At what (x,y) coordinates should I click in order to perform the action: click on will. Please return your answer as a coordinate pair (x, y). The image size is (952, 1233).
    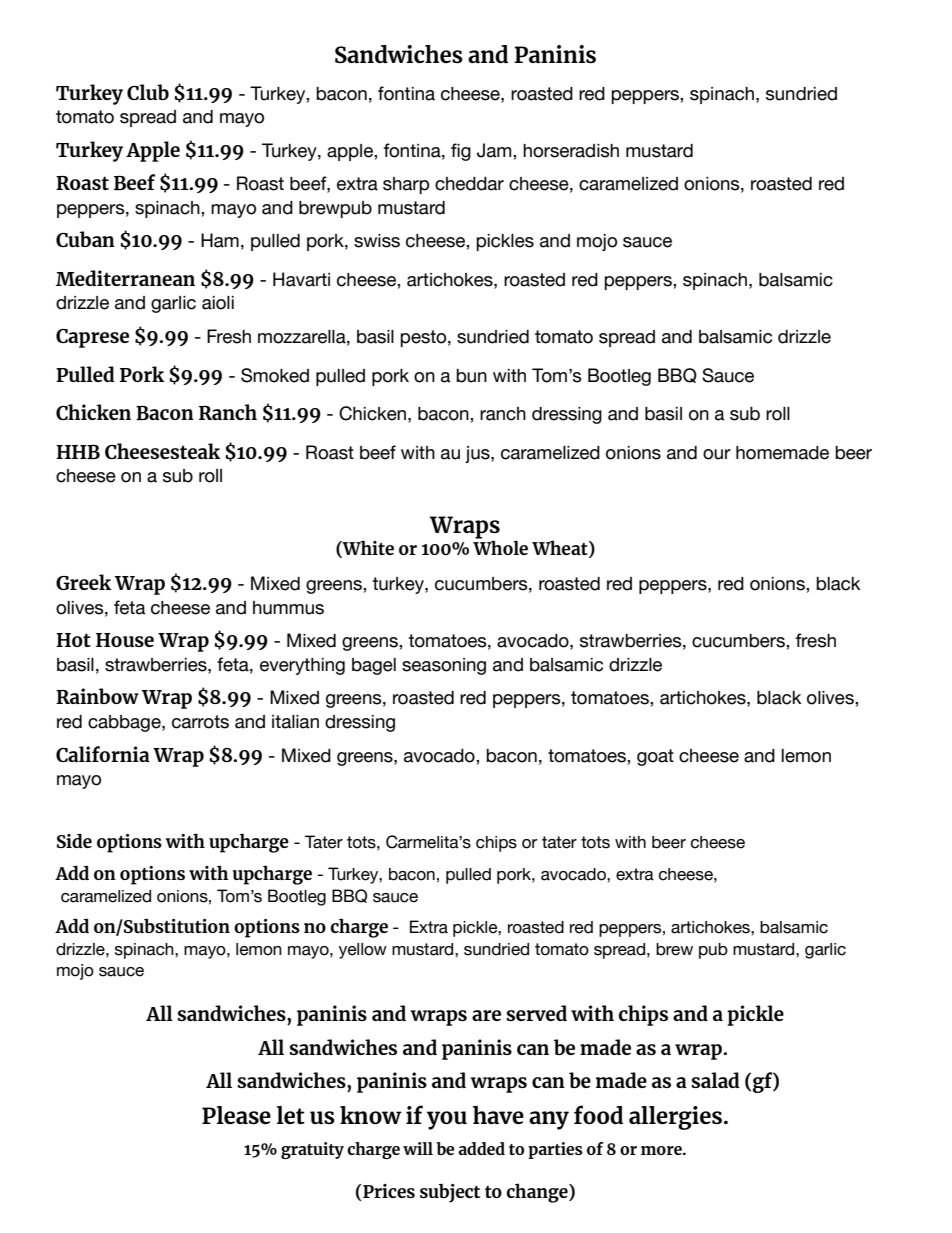
    Looking at the image, I should click on (418, 1148).
